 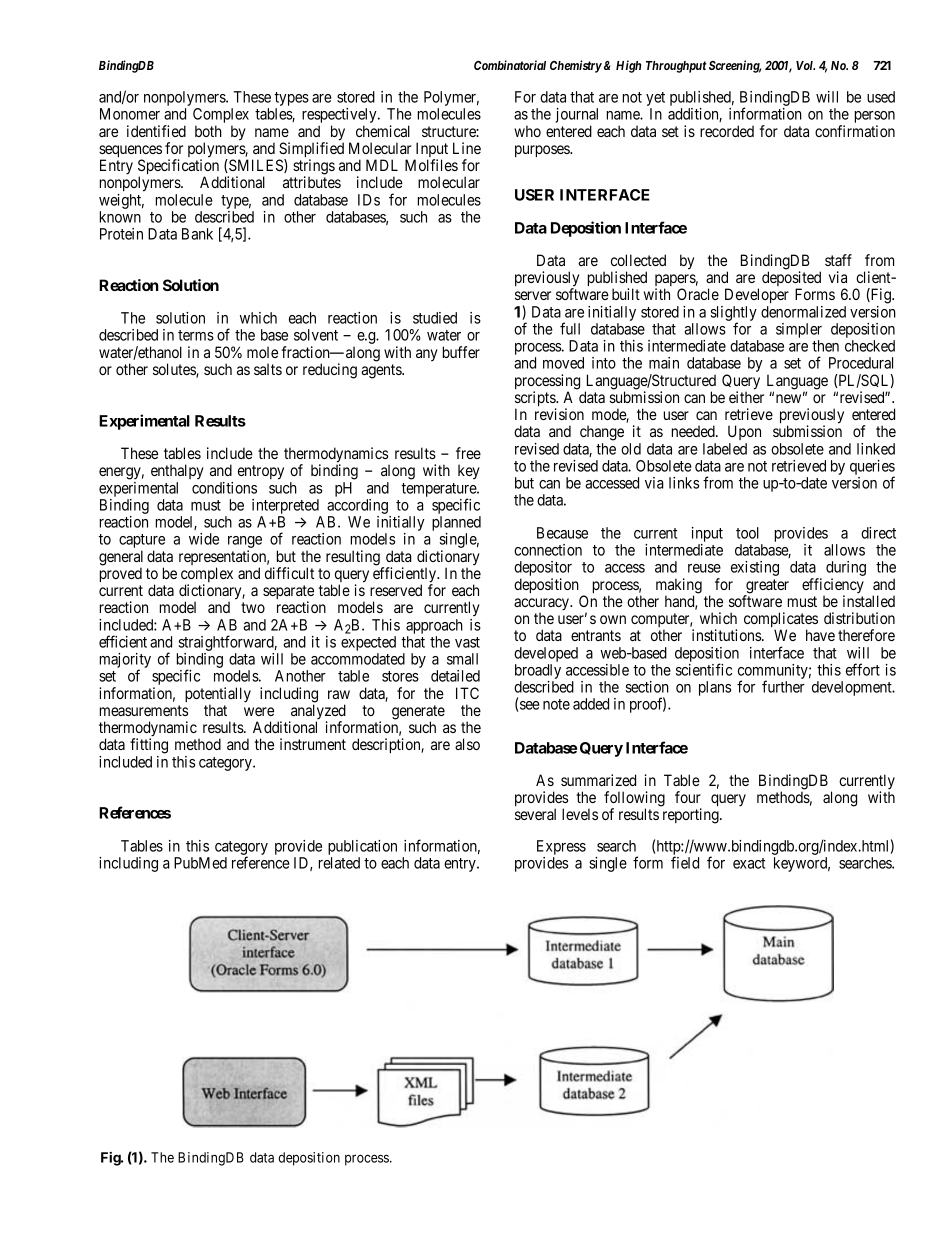 I want to click on Combinatorial, so click(x=510, y=65).
